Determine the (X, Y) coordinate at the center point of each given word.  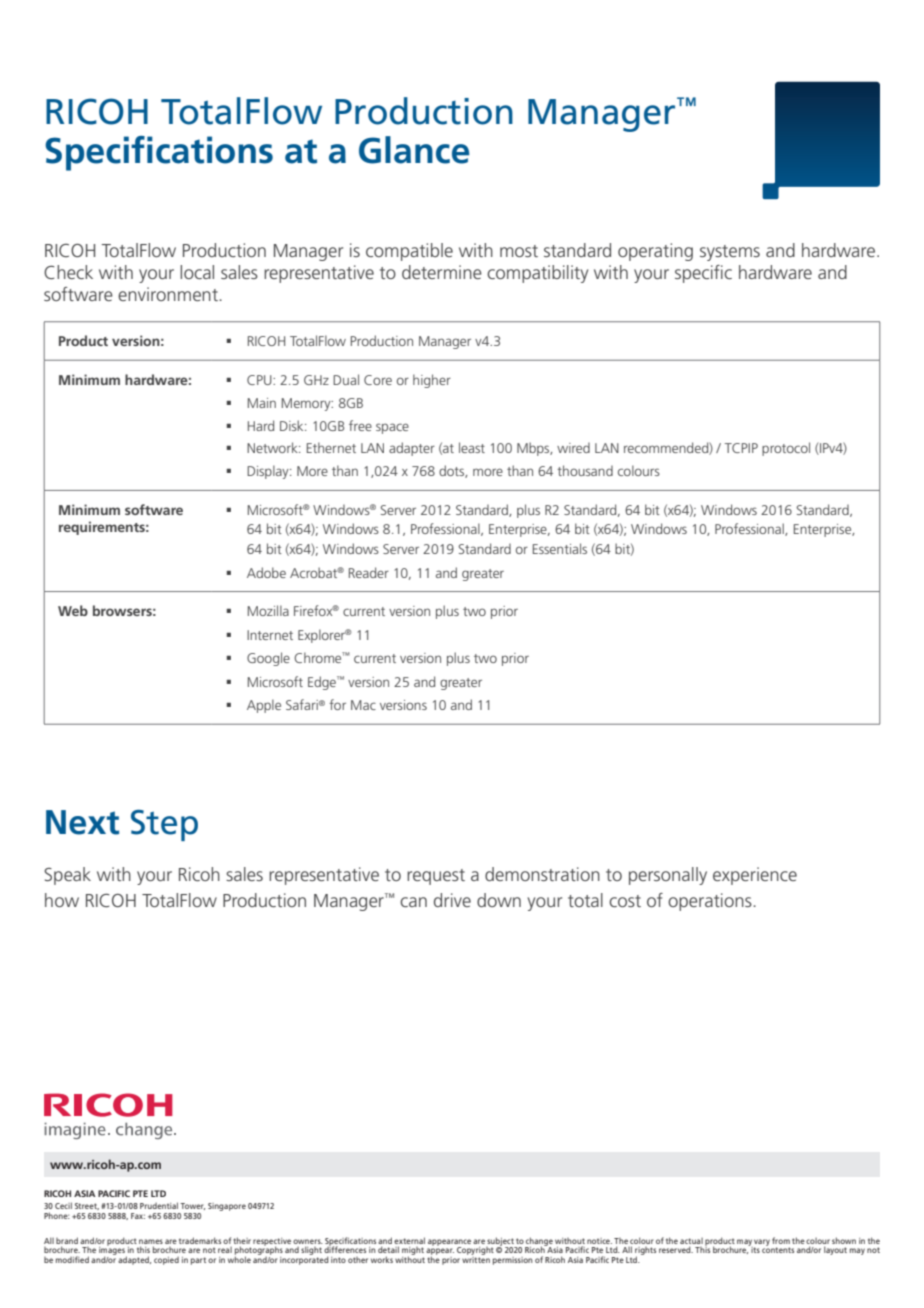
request (436, 877)
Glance (414, 150)
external (409, 1240)
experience (755, 876)
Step (164, 825)
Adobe (266, 572)
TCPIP (741, 448)
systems (730, 253)
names (151, 1241)
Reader (369, 572)
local (197, 272)
